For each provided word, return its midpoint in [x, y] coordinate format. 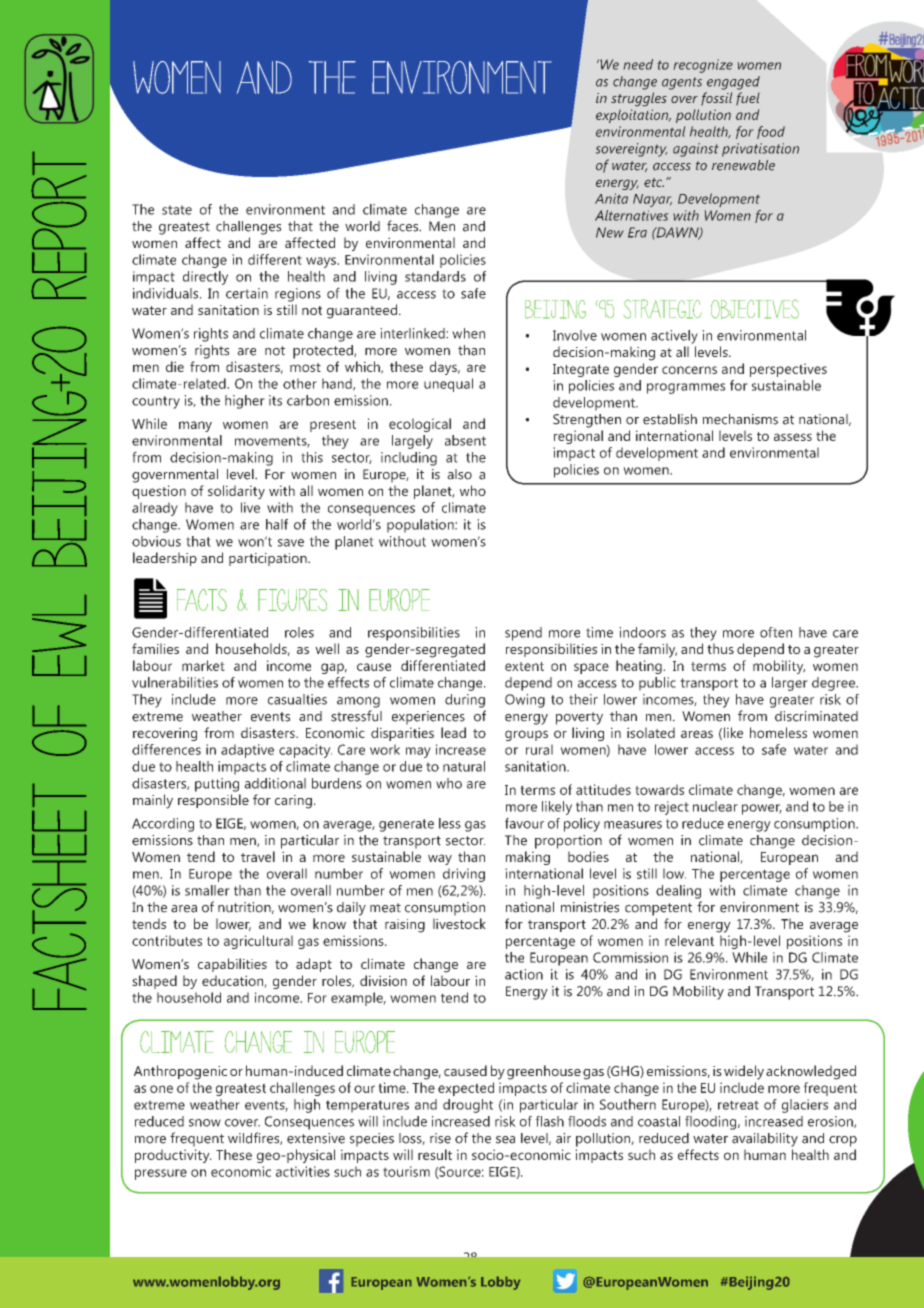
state [177, 210]
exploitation [633, 116]
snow [205, 1123]
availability [765, 1140]
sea [505, 1140]
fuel [748, 98]
